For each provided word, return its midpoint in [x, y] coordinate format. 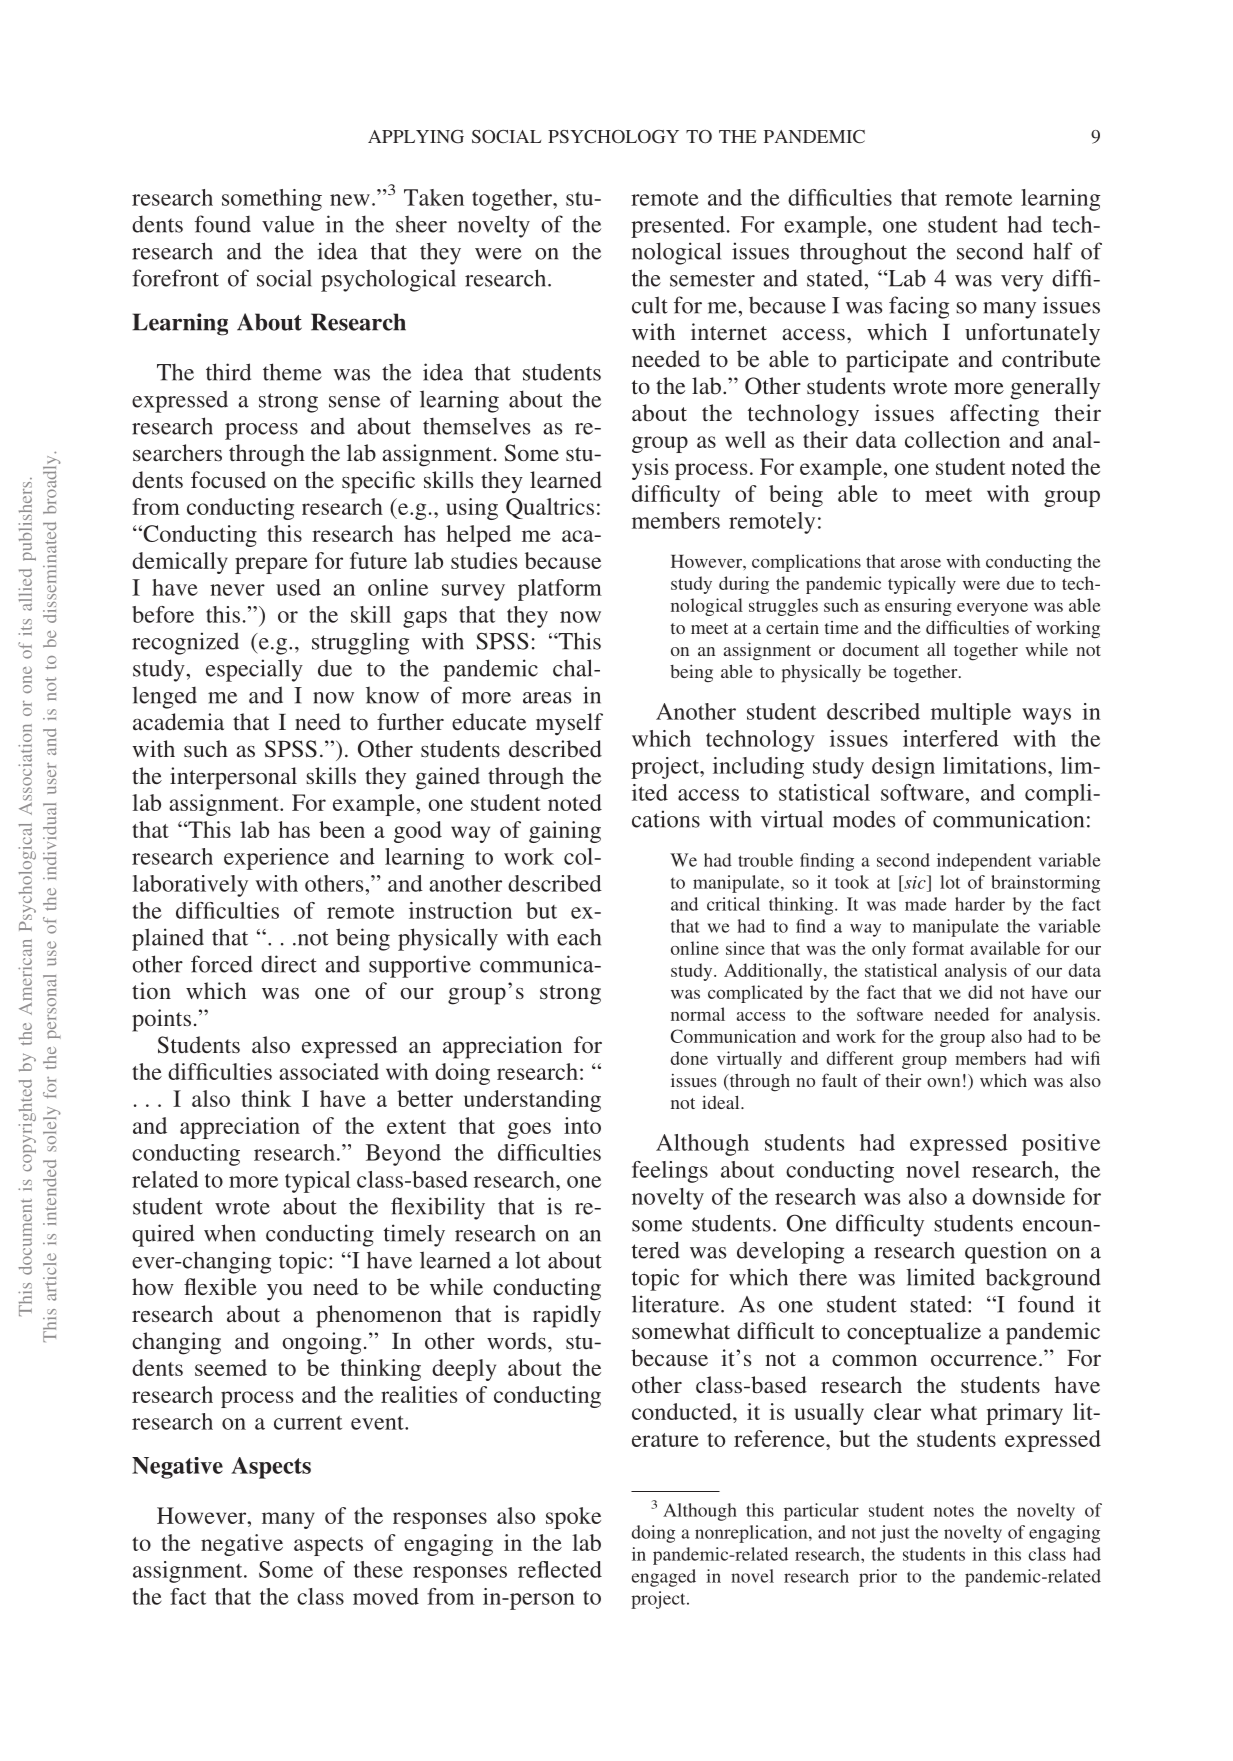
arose [921, 563]
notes [954, 1511]
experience [276, 859]
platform [560, 590]
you [284, 1292]
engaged [663, 1578]
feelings [670, 1172]
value [288, 224]
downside [1018, 1196]
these [378, 1569]
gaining [565, 832]
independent [984, 862]
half [1052, 251]
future [378, 560]
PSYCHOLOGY [613, 137]
